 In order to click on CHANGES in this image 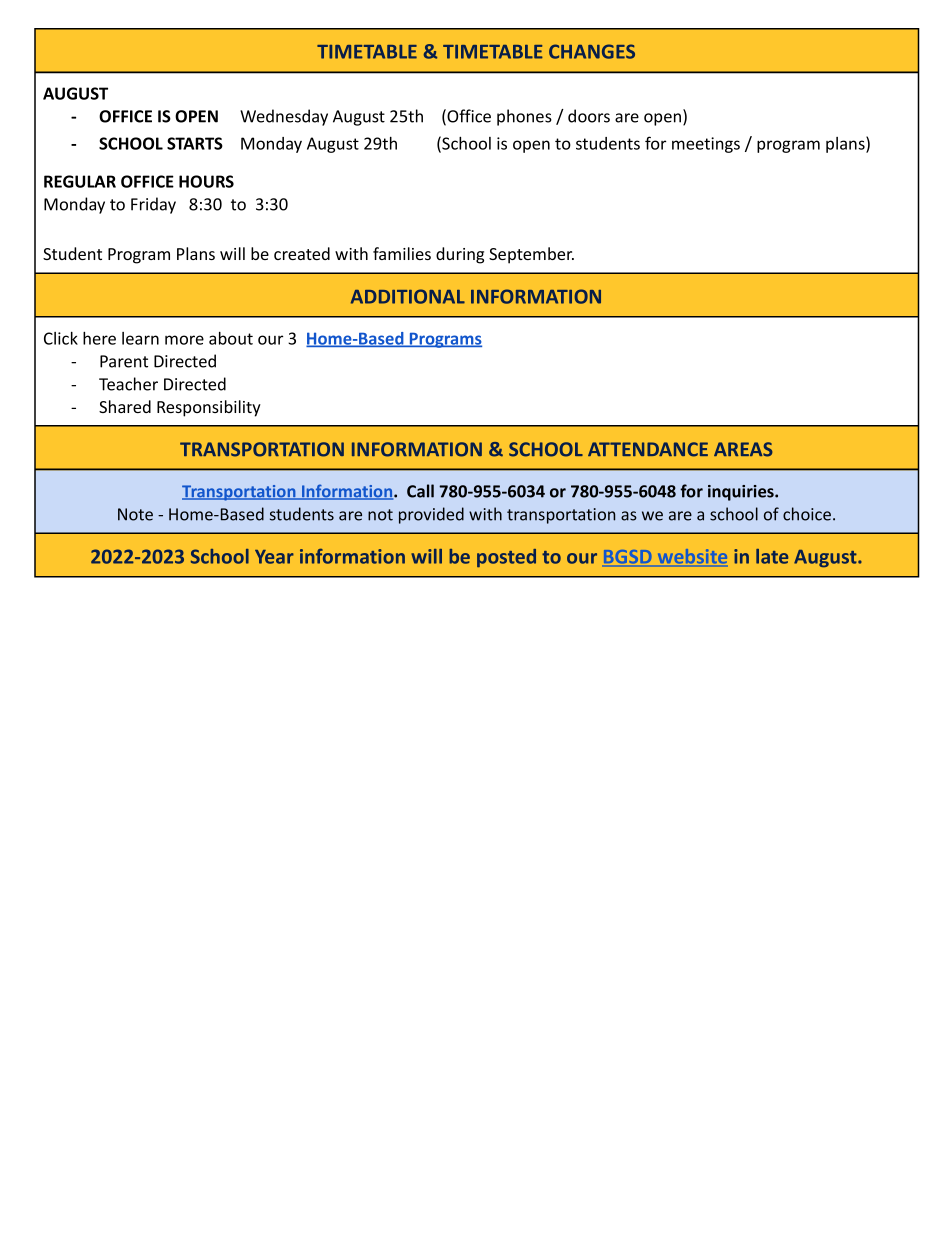, I will do `click(592, 51)`.
